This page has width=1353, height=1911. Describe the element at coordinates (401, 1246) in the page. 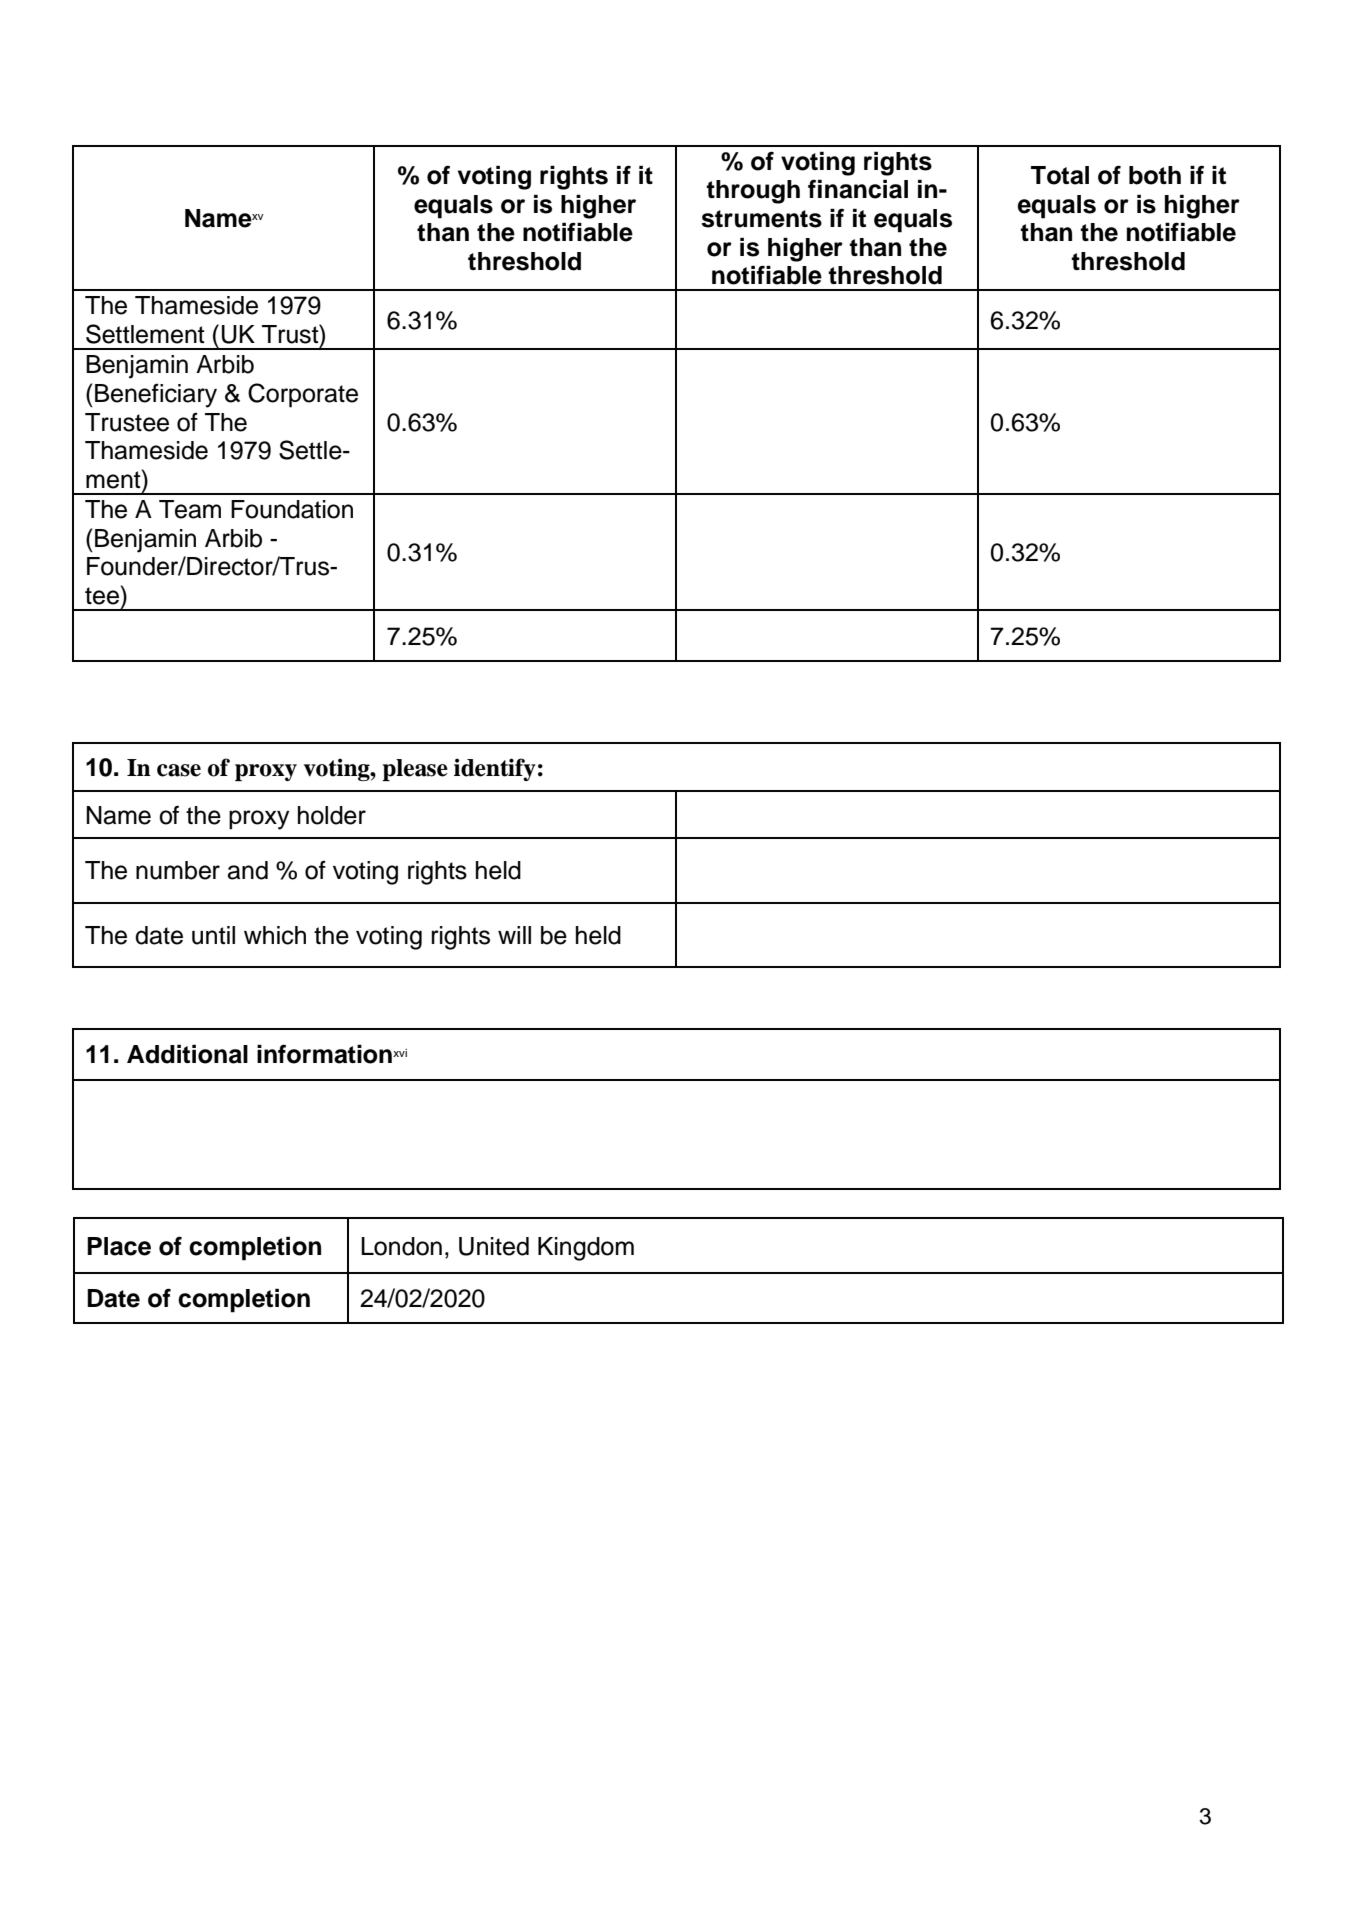

I see `London` at that location.
